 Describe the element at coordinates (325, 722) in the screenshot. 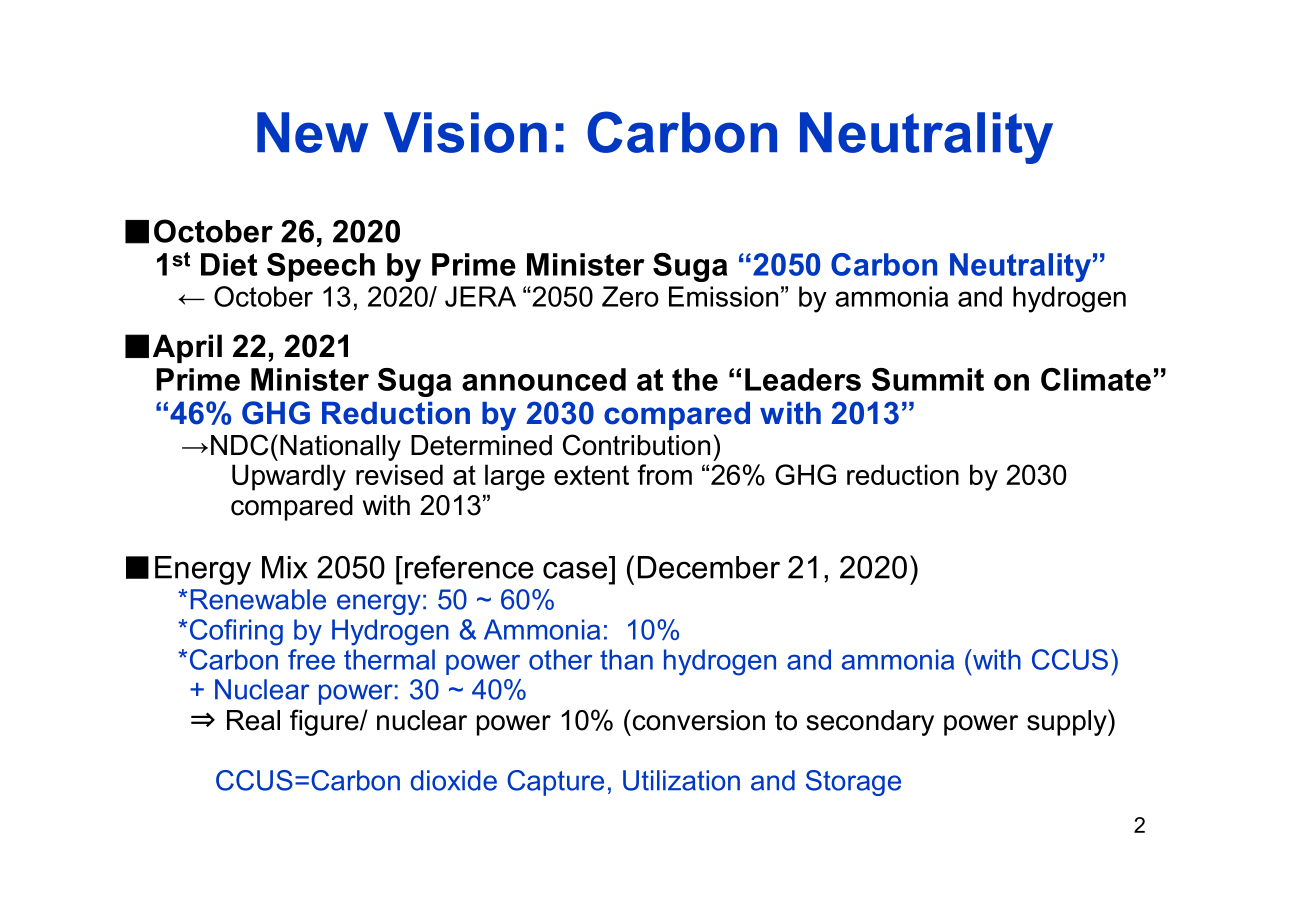

I see `figure` at that location.
